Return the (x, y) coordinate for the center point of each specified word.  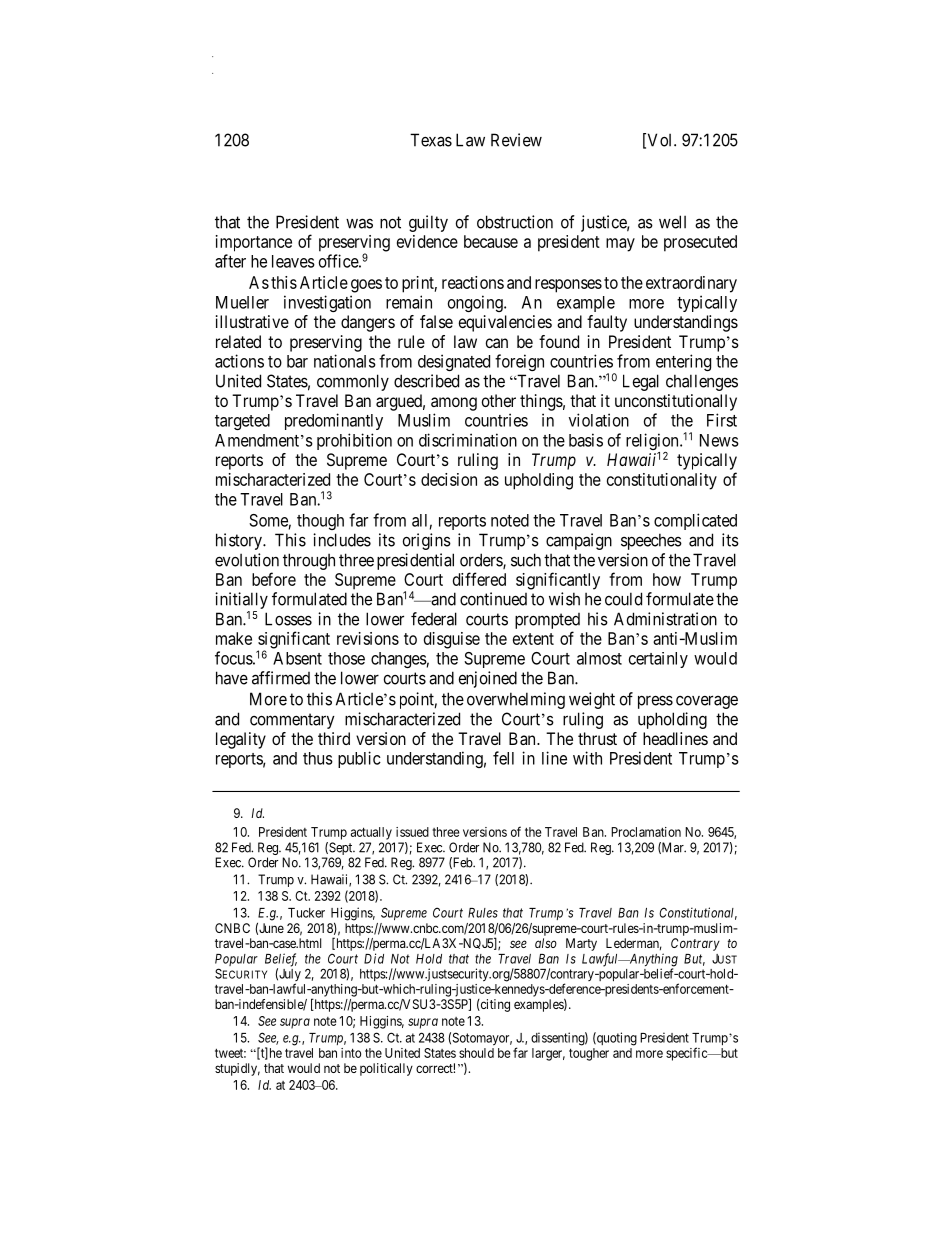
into (351, 1053)
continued (493, 599)
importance (254, 243)
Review (516, 140)
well (672, 222)
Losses (288, 619)
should (476, 1053)
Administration (665, 619)
